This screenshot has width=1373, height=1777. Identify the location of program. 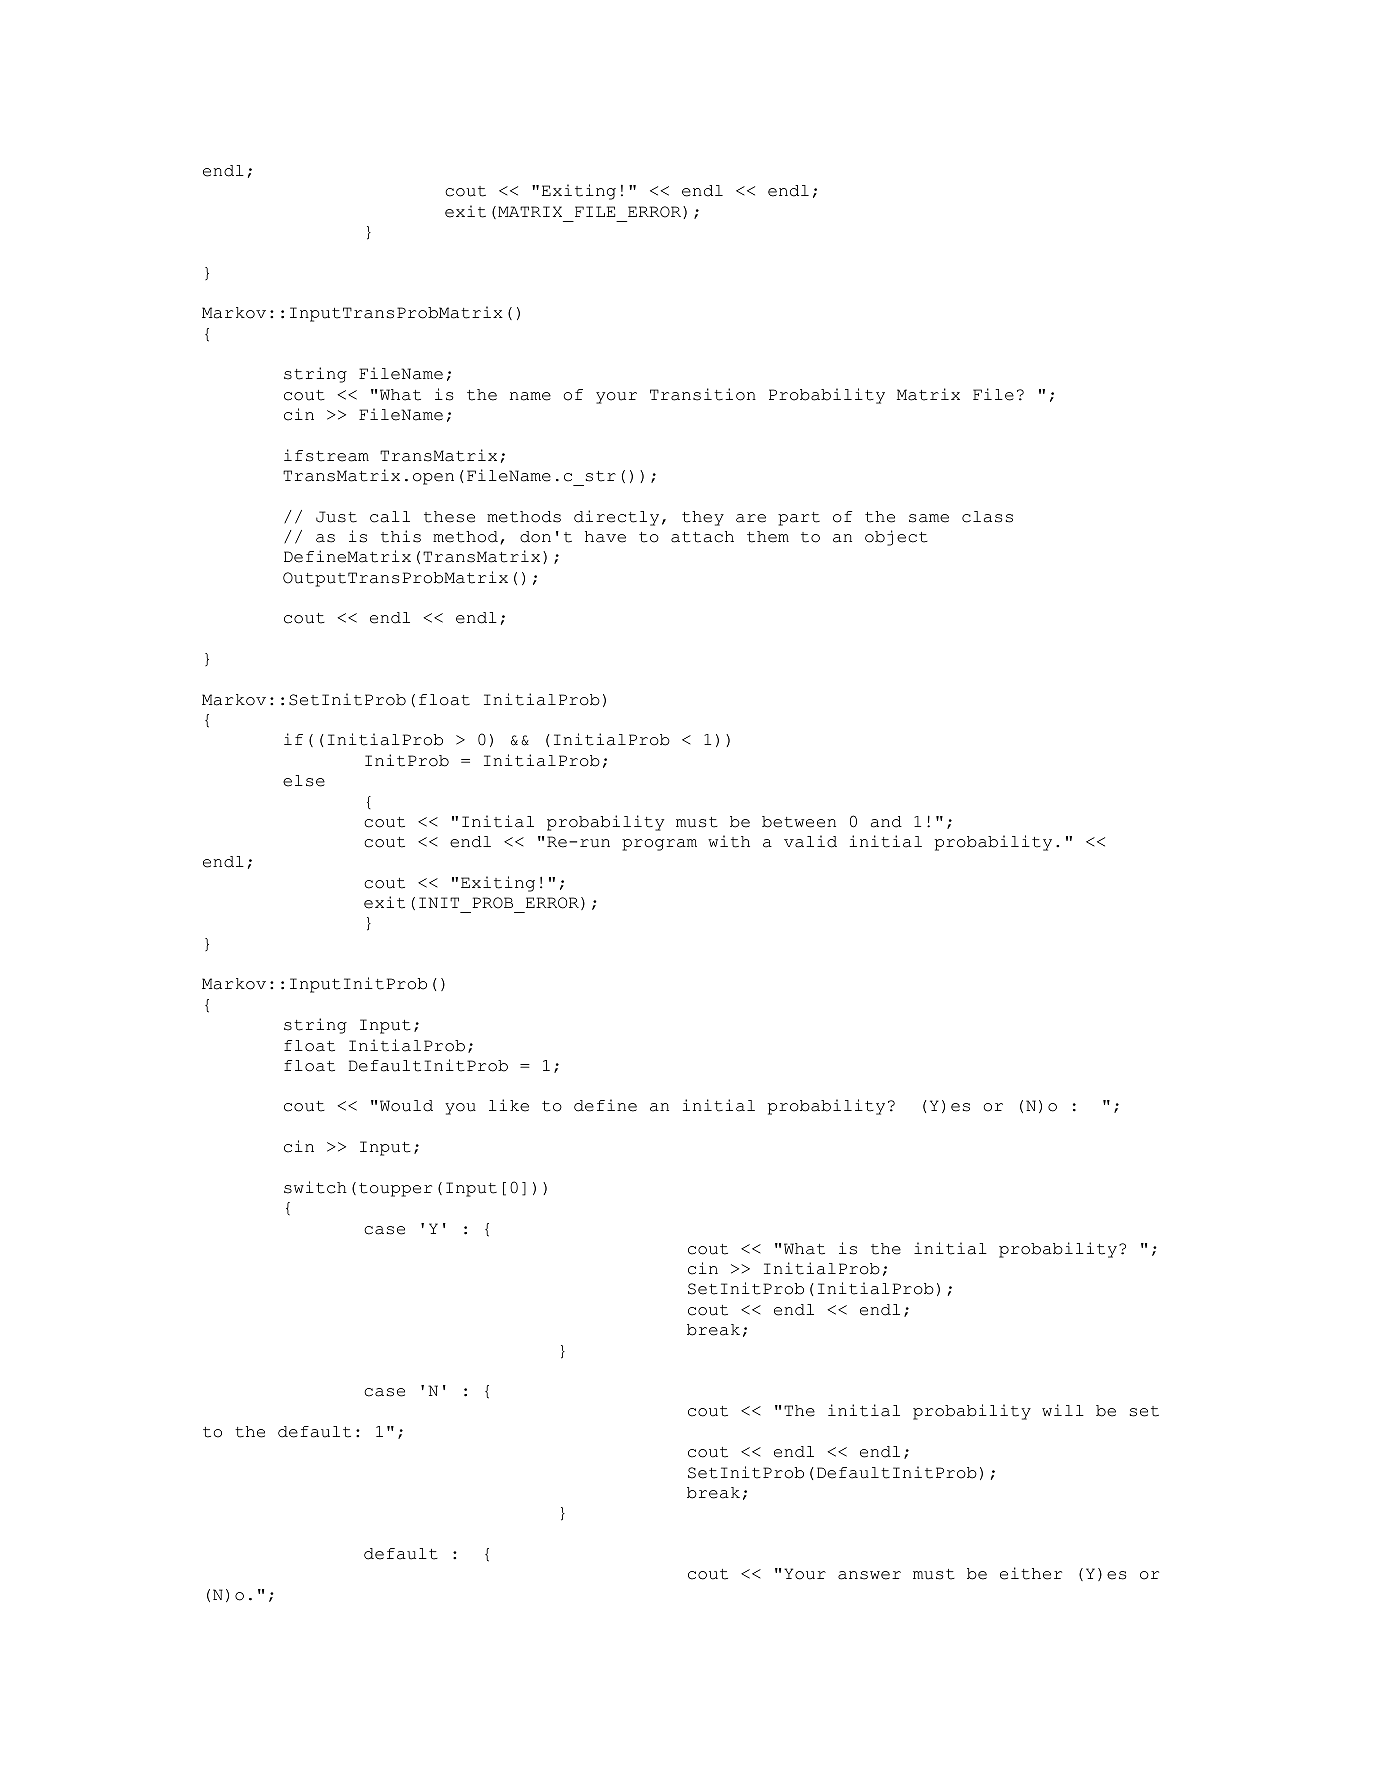
(659, 845).
